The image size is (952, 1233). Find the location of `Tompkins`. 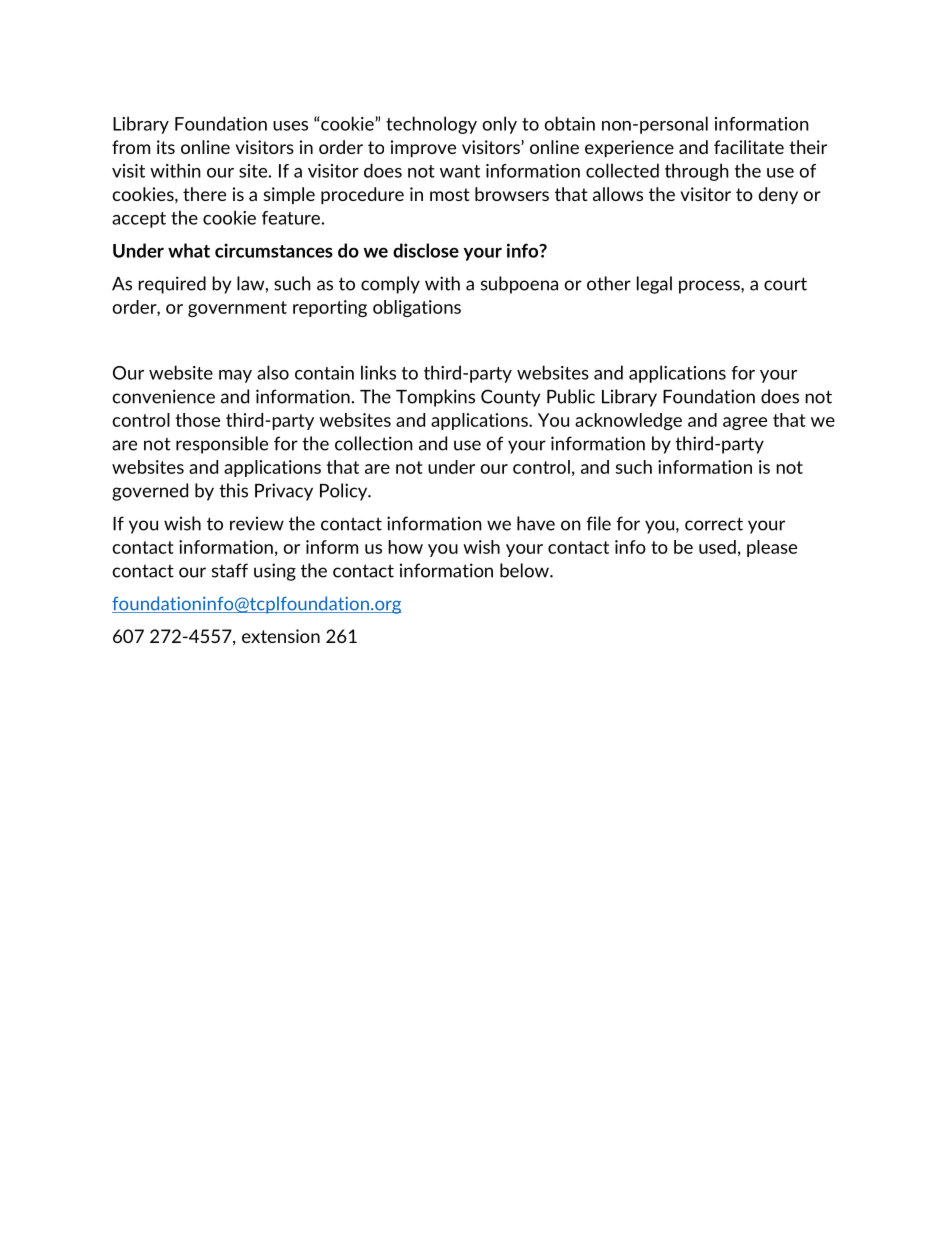

Tompkins is located at coordinates (435, 398).
